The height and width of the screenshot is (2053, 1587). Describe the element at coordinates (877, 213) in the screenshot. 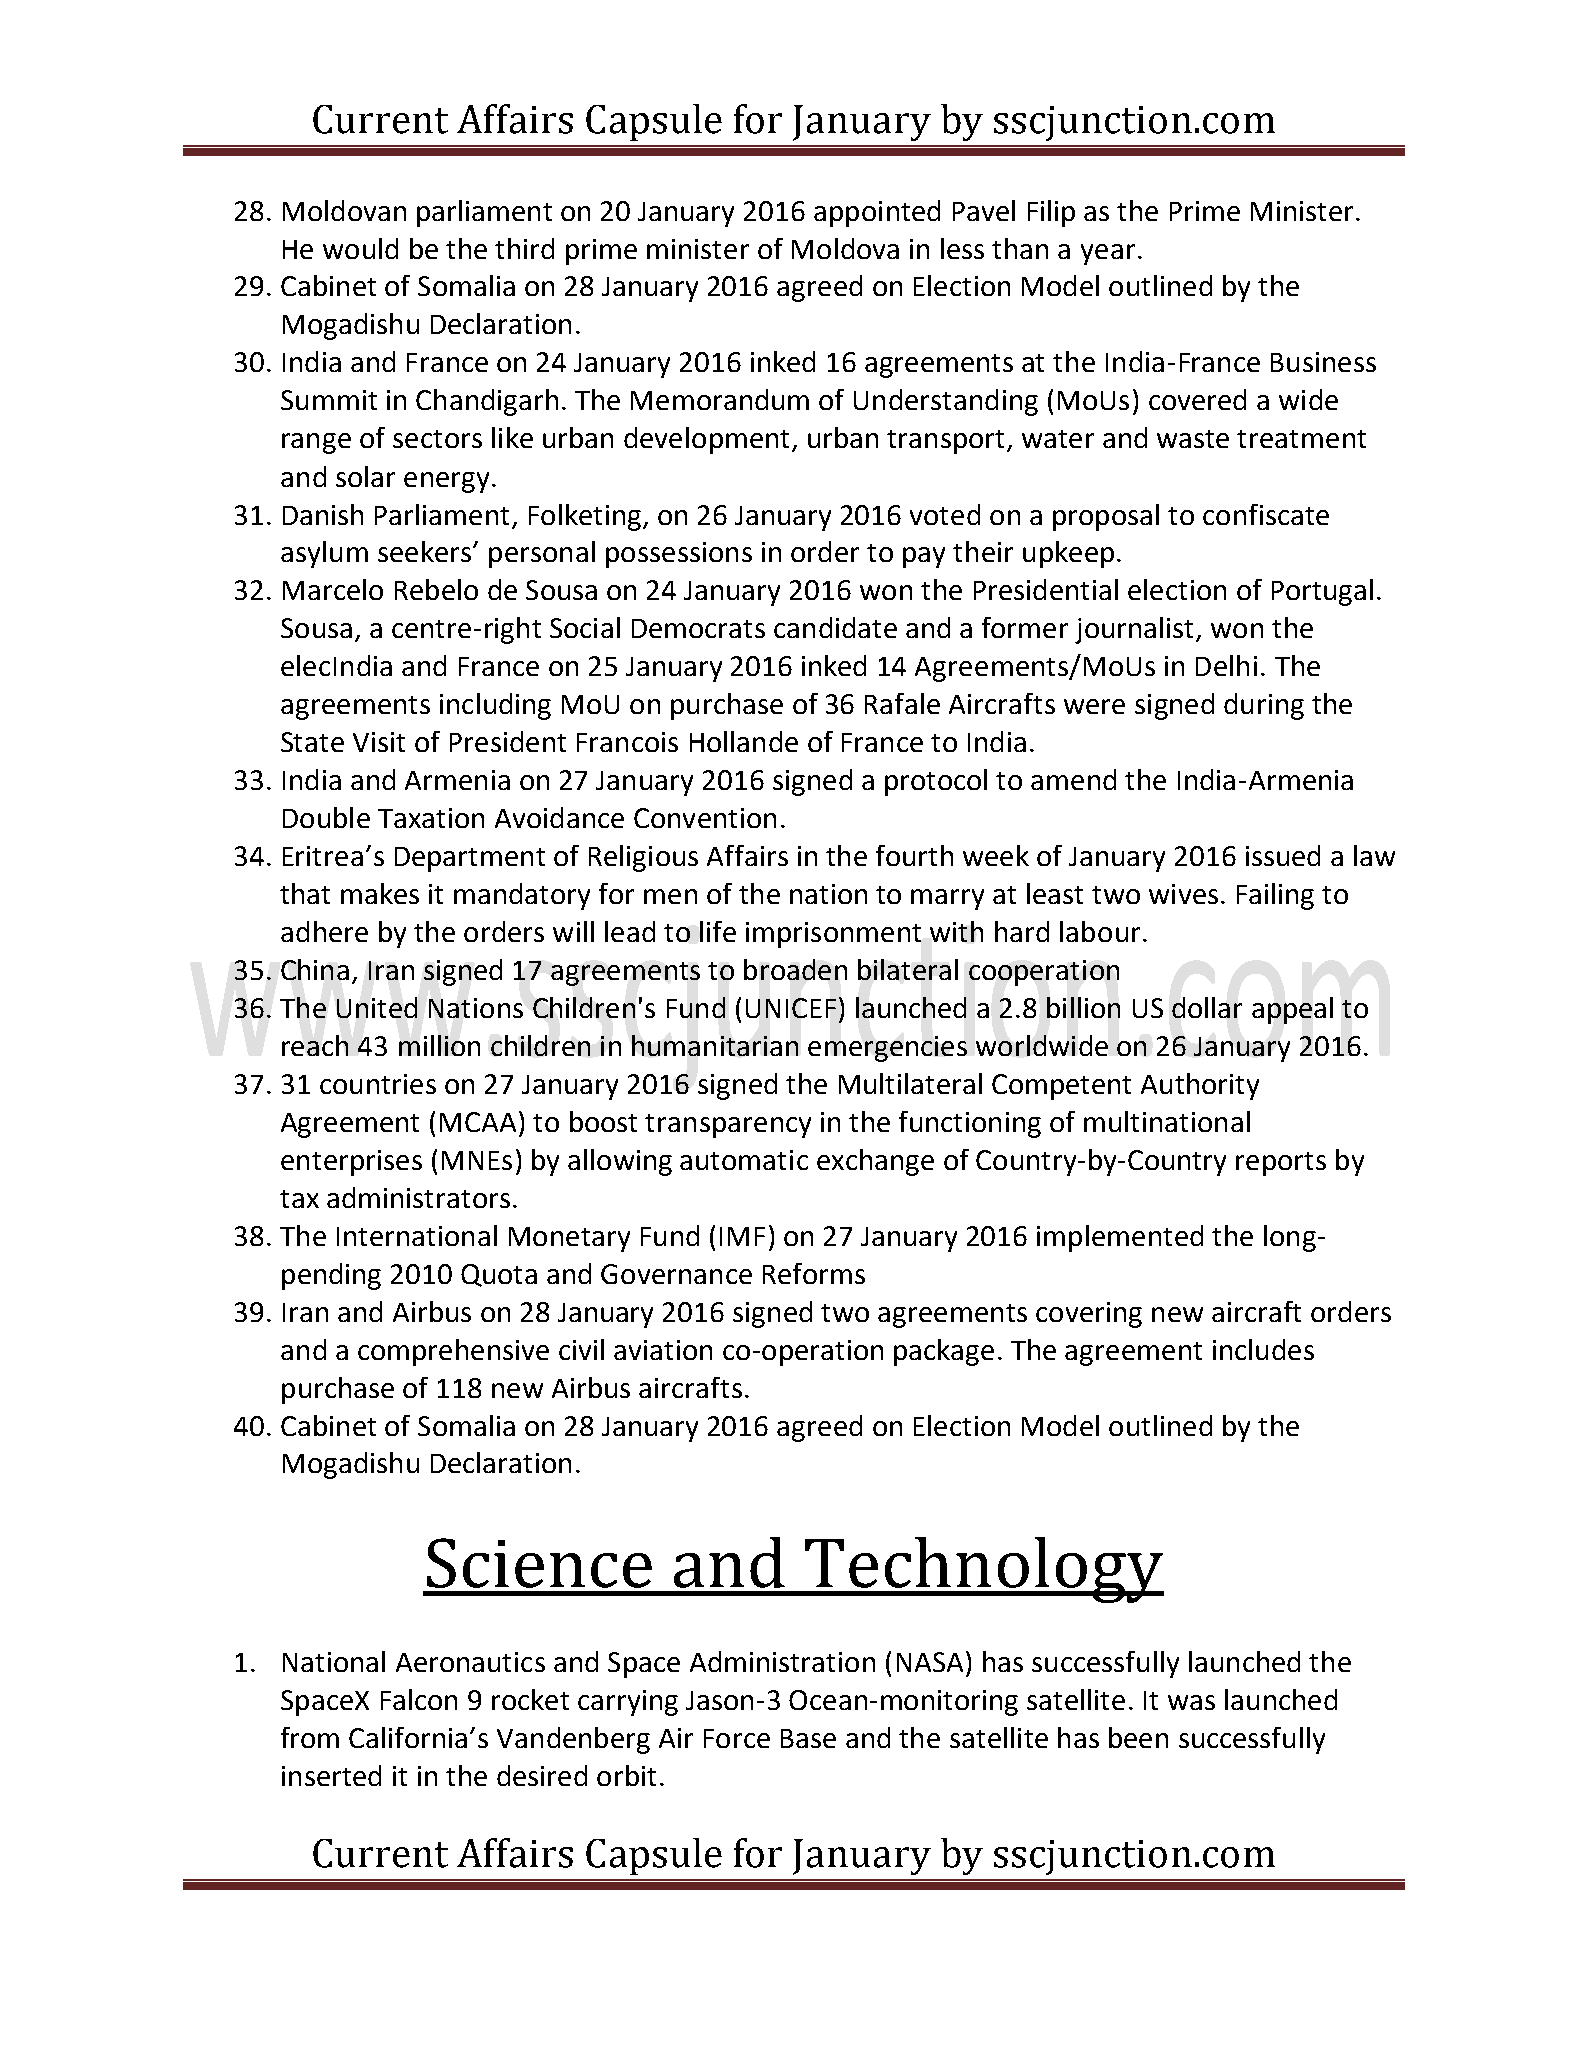

I see `appointed` at that location.
